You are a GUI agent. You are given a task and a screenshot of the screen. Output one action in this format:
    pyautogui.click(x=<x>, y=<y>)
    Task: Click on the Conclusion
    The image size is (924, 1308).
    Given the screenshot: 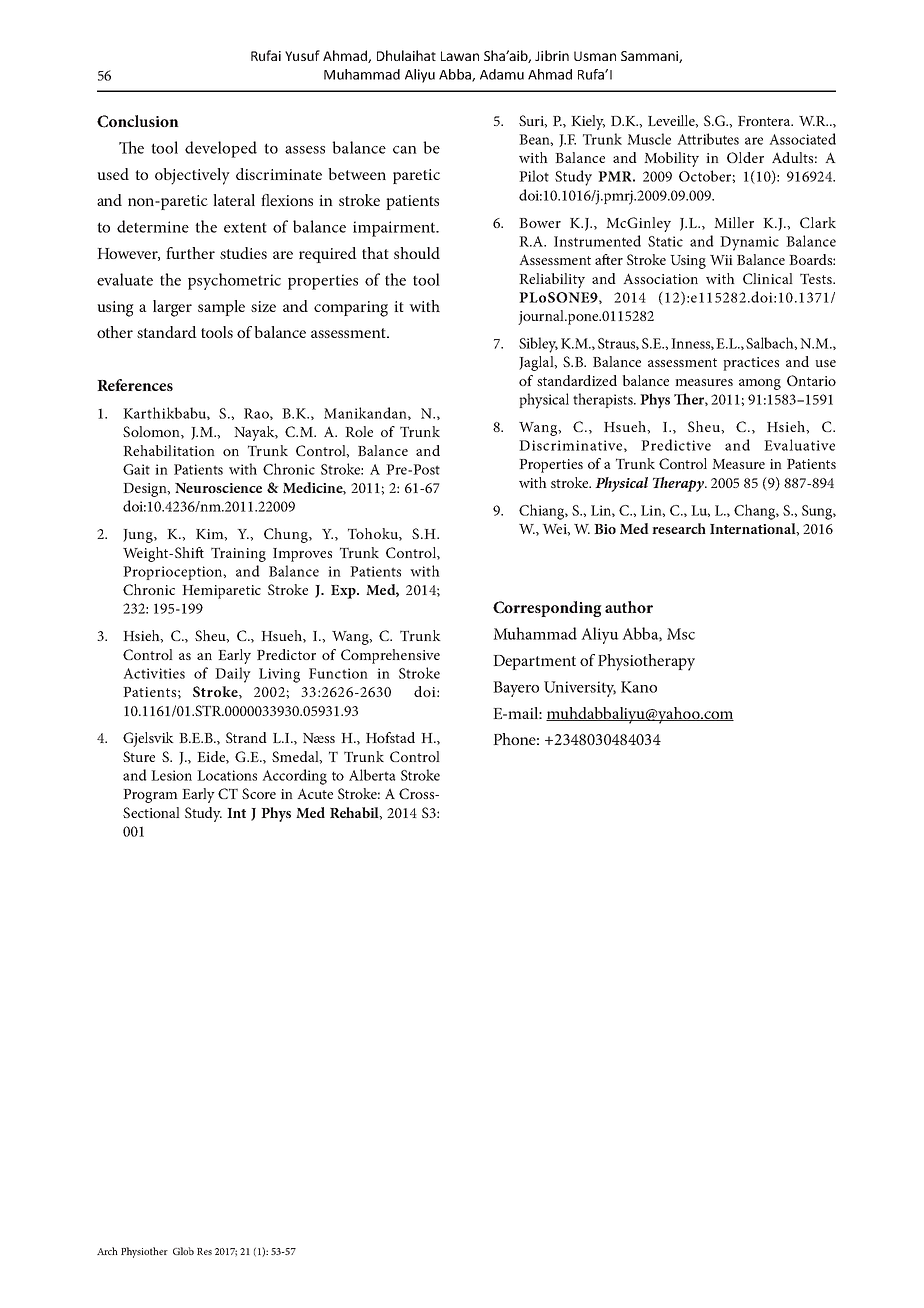 What is the action you would take?
    pyautogui.click(x=138, y=121)
